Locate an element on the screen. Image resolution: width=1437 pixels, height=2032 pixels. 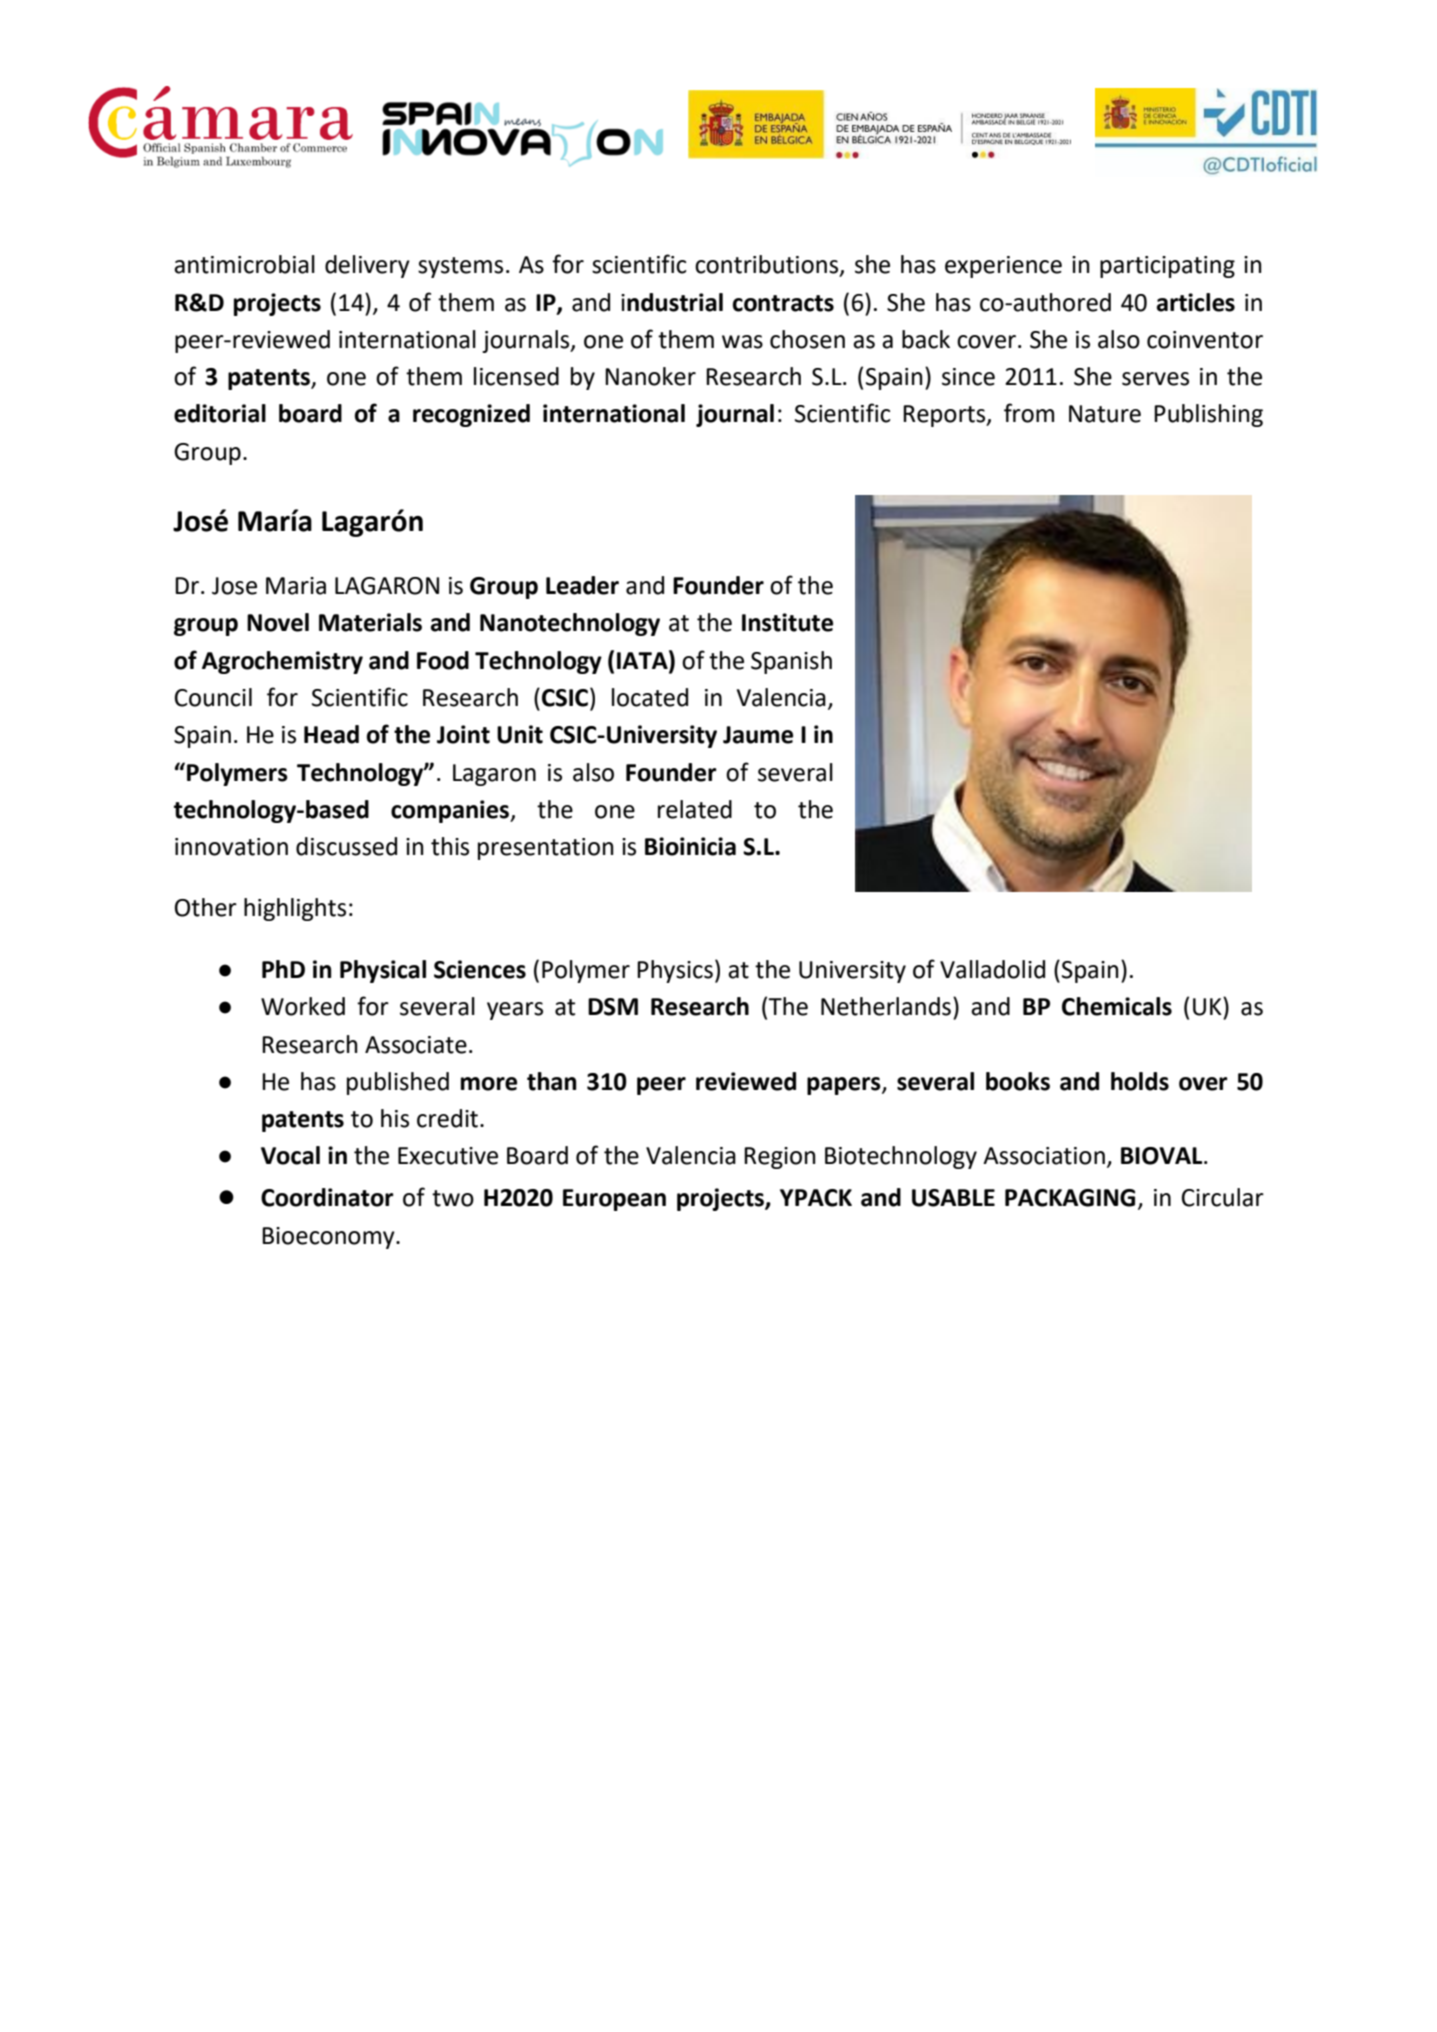
Maria is located at coordinates (296, 586).
